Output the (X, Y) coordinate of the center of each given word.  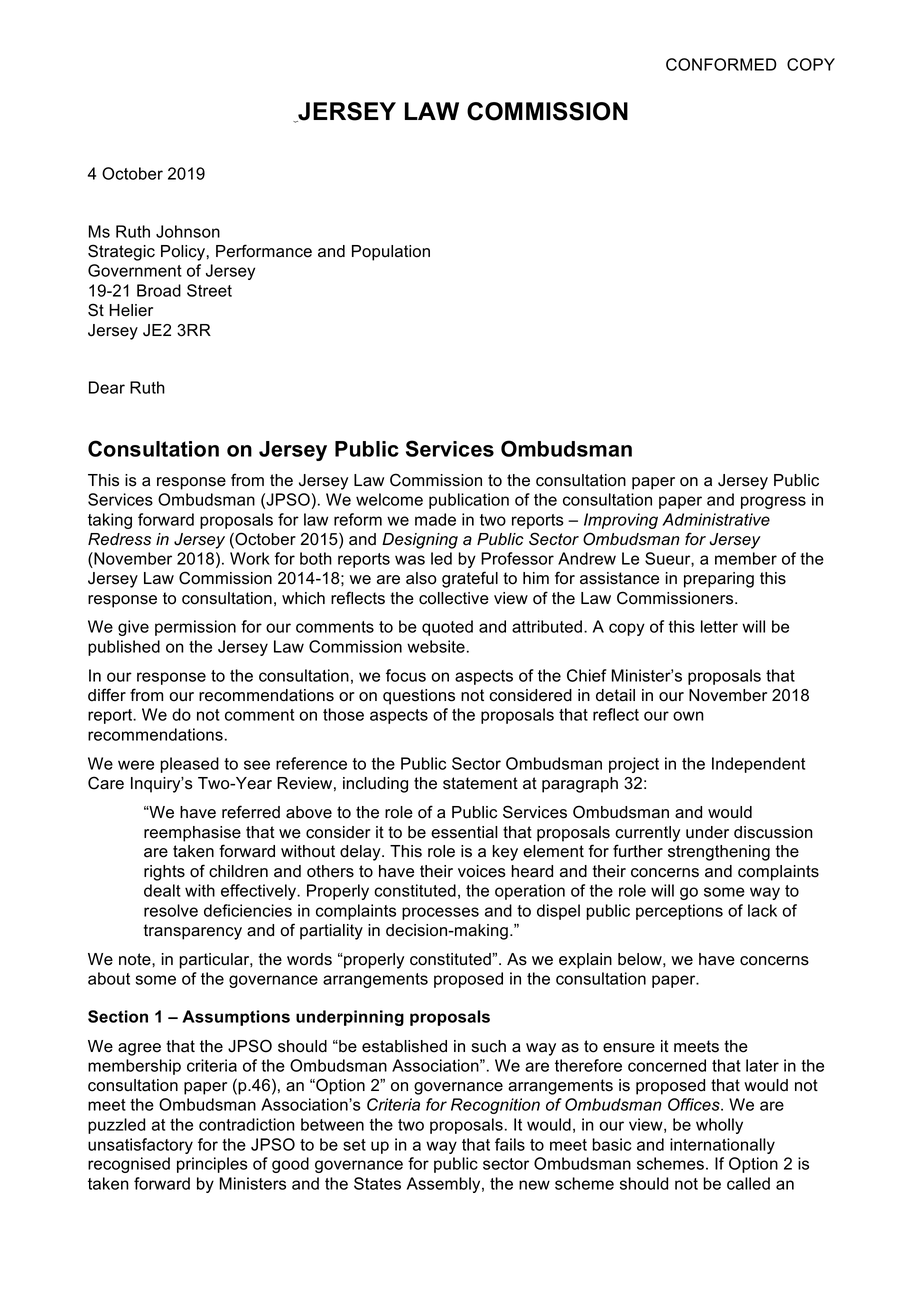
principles (212, 1165)
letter (719, 626)
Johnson (188, 231)
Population (391, 253)
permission (195, 628)
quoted (447, 628)
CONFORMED (721, 64)
